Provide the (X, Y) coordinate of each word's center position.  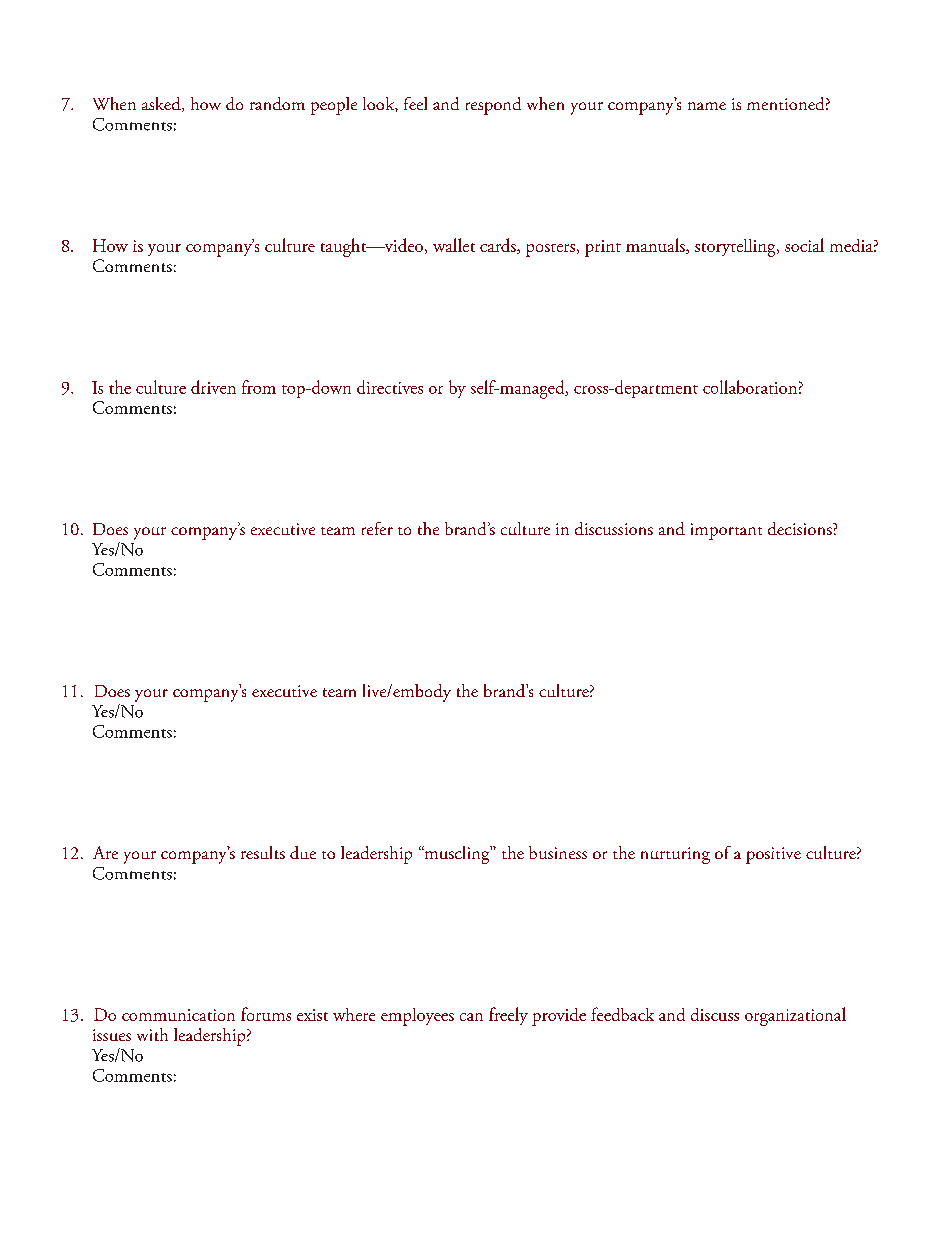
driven (213, 387)
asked (162, 104)
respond (493, 106)
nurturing (675, 855)
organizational (795, 1016)
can (471, 1017)
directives (390, 387)
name (707, 106)
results (263, 852)
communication (178, 1015)
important (726, 531)
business (558, 852)
